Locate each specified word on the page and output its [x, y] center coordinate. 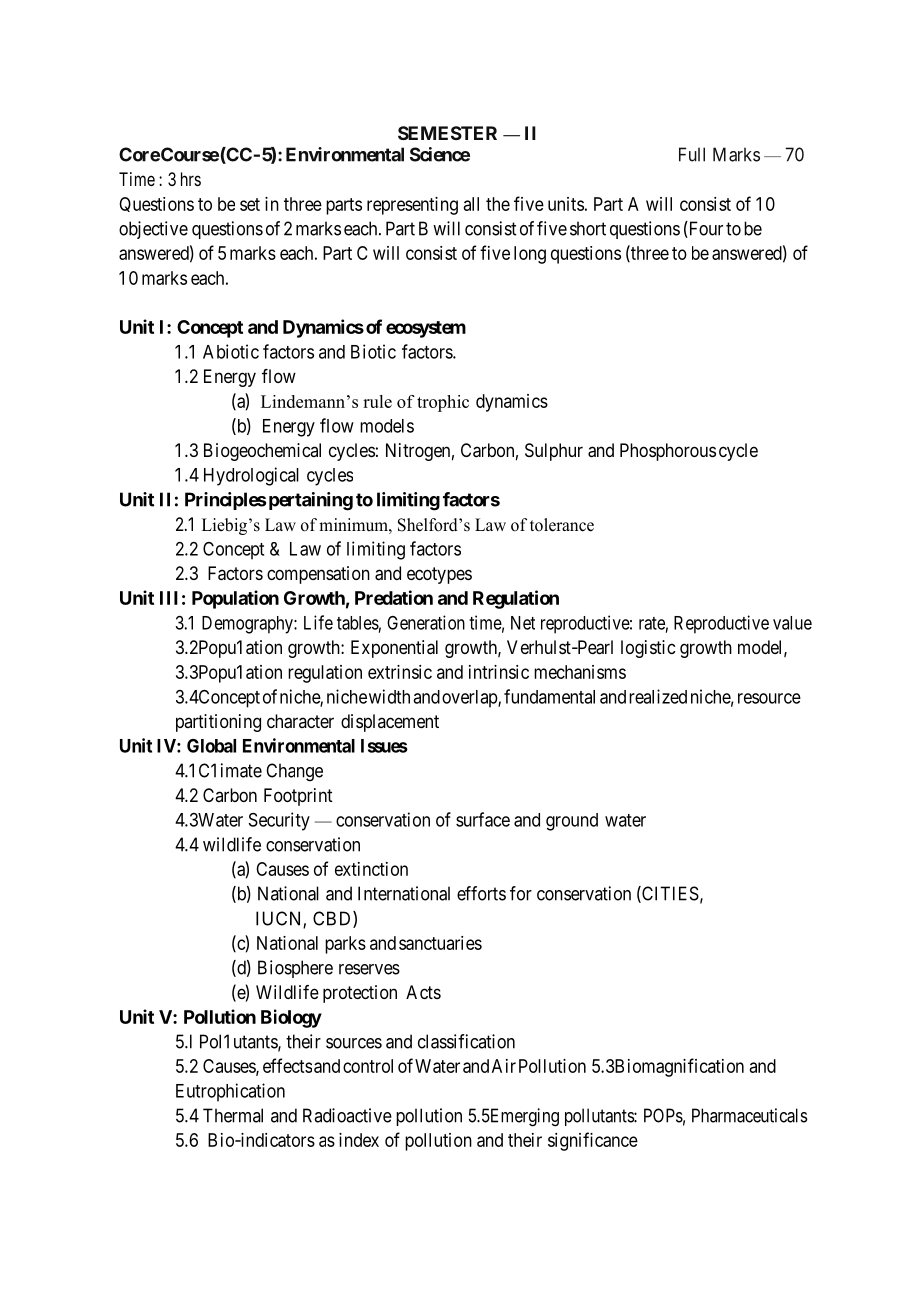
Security [279, 821]
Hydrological [251, 476]
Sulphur [554, 452]
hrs [191, 179]
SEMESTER [447, 133]
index [359, 1140]
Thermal [233, 1115]
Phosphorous [668, 452]
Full [692, 154]
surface [483, 819]
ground [572, 822]
